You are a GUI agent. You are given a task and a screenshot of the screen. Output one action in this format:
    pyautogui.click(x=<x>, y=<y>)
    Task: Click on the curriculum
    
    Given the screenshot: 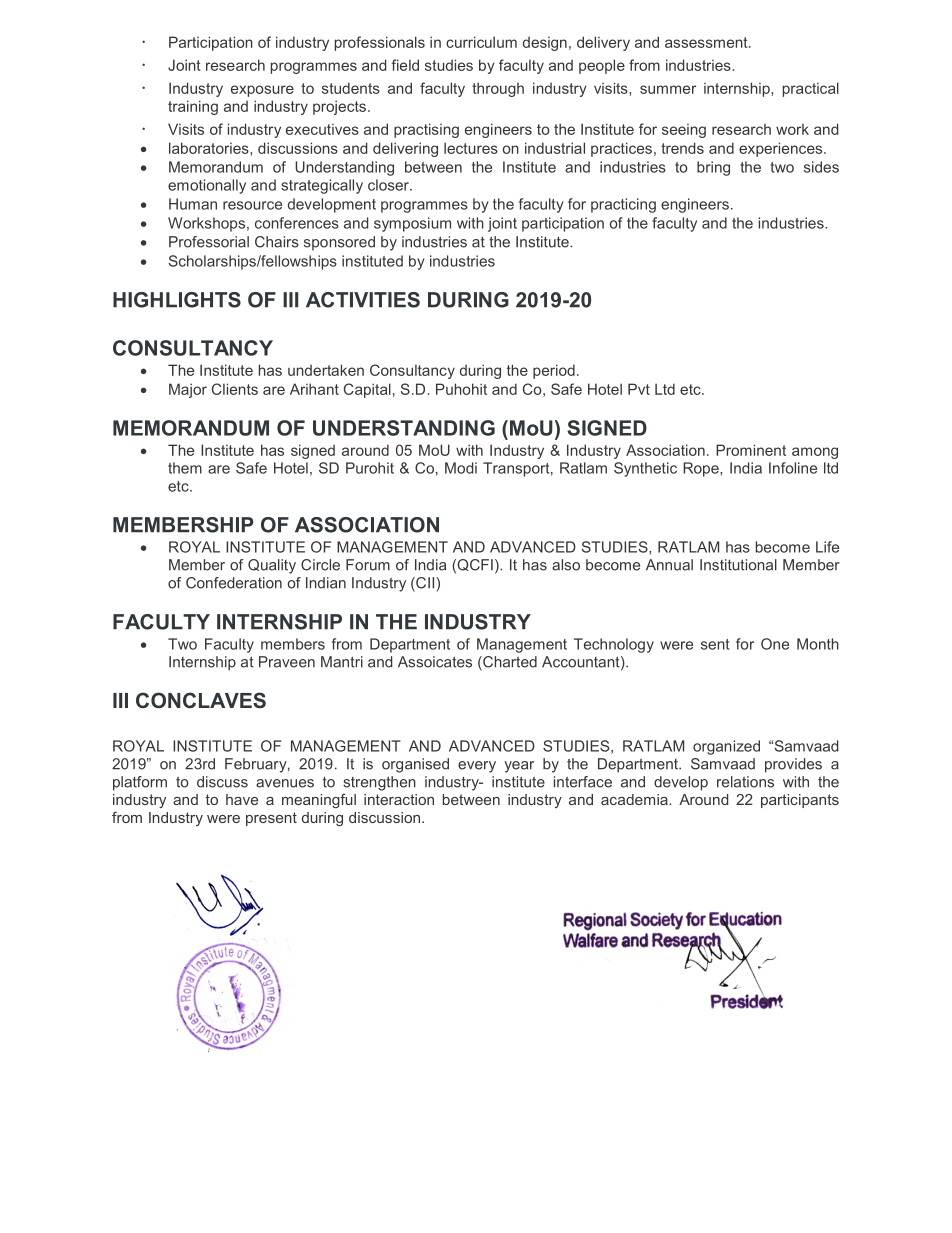 What is the action you would take?
    pyautogui.click(x=481, y=42)
